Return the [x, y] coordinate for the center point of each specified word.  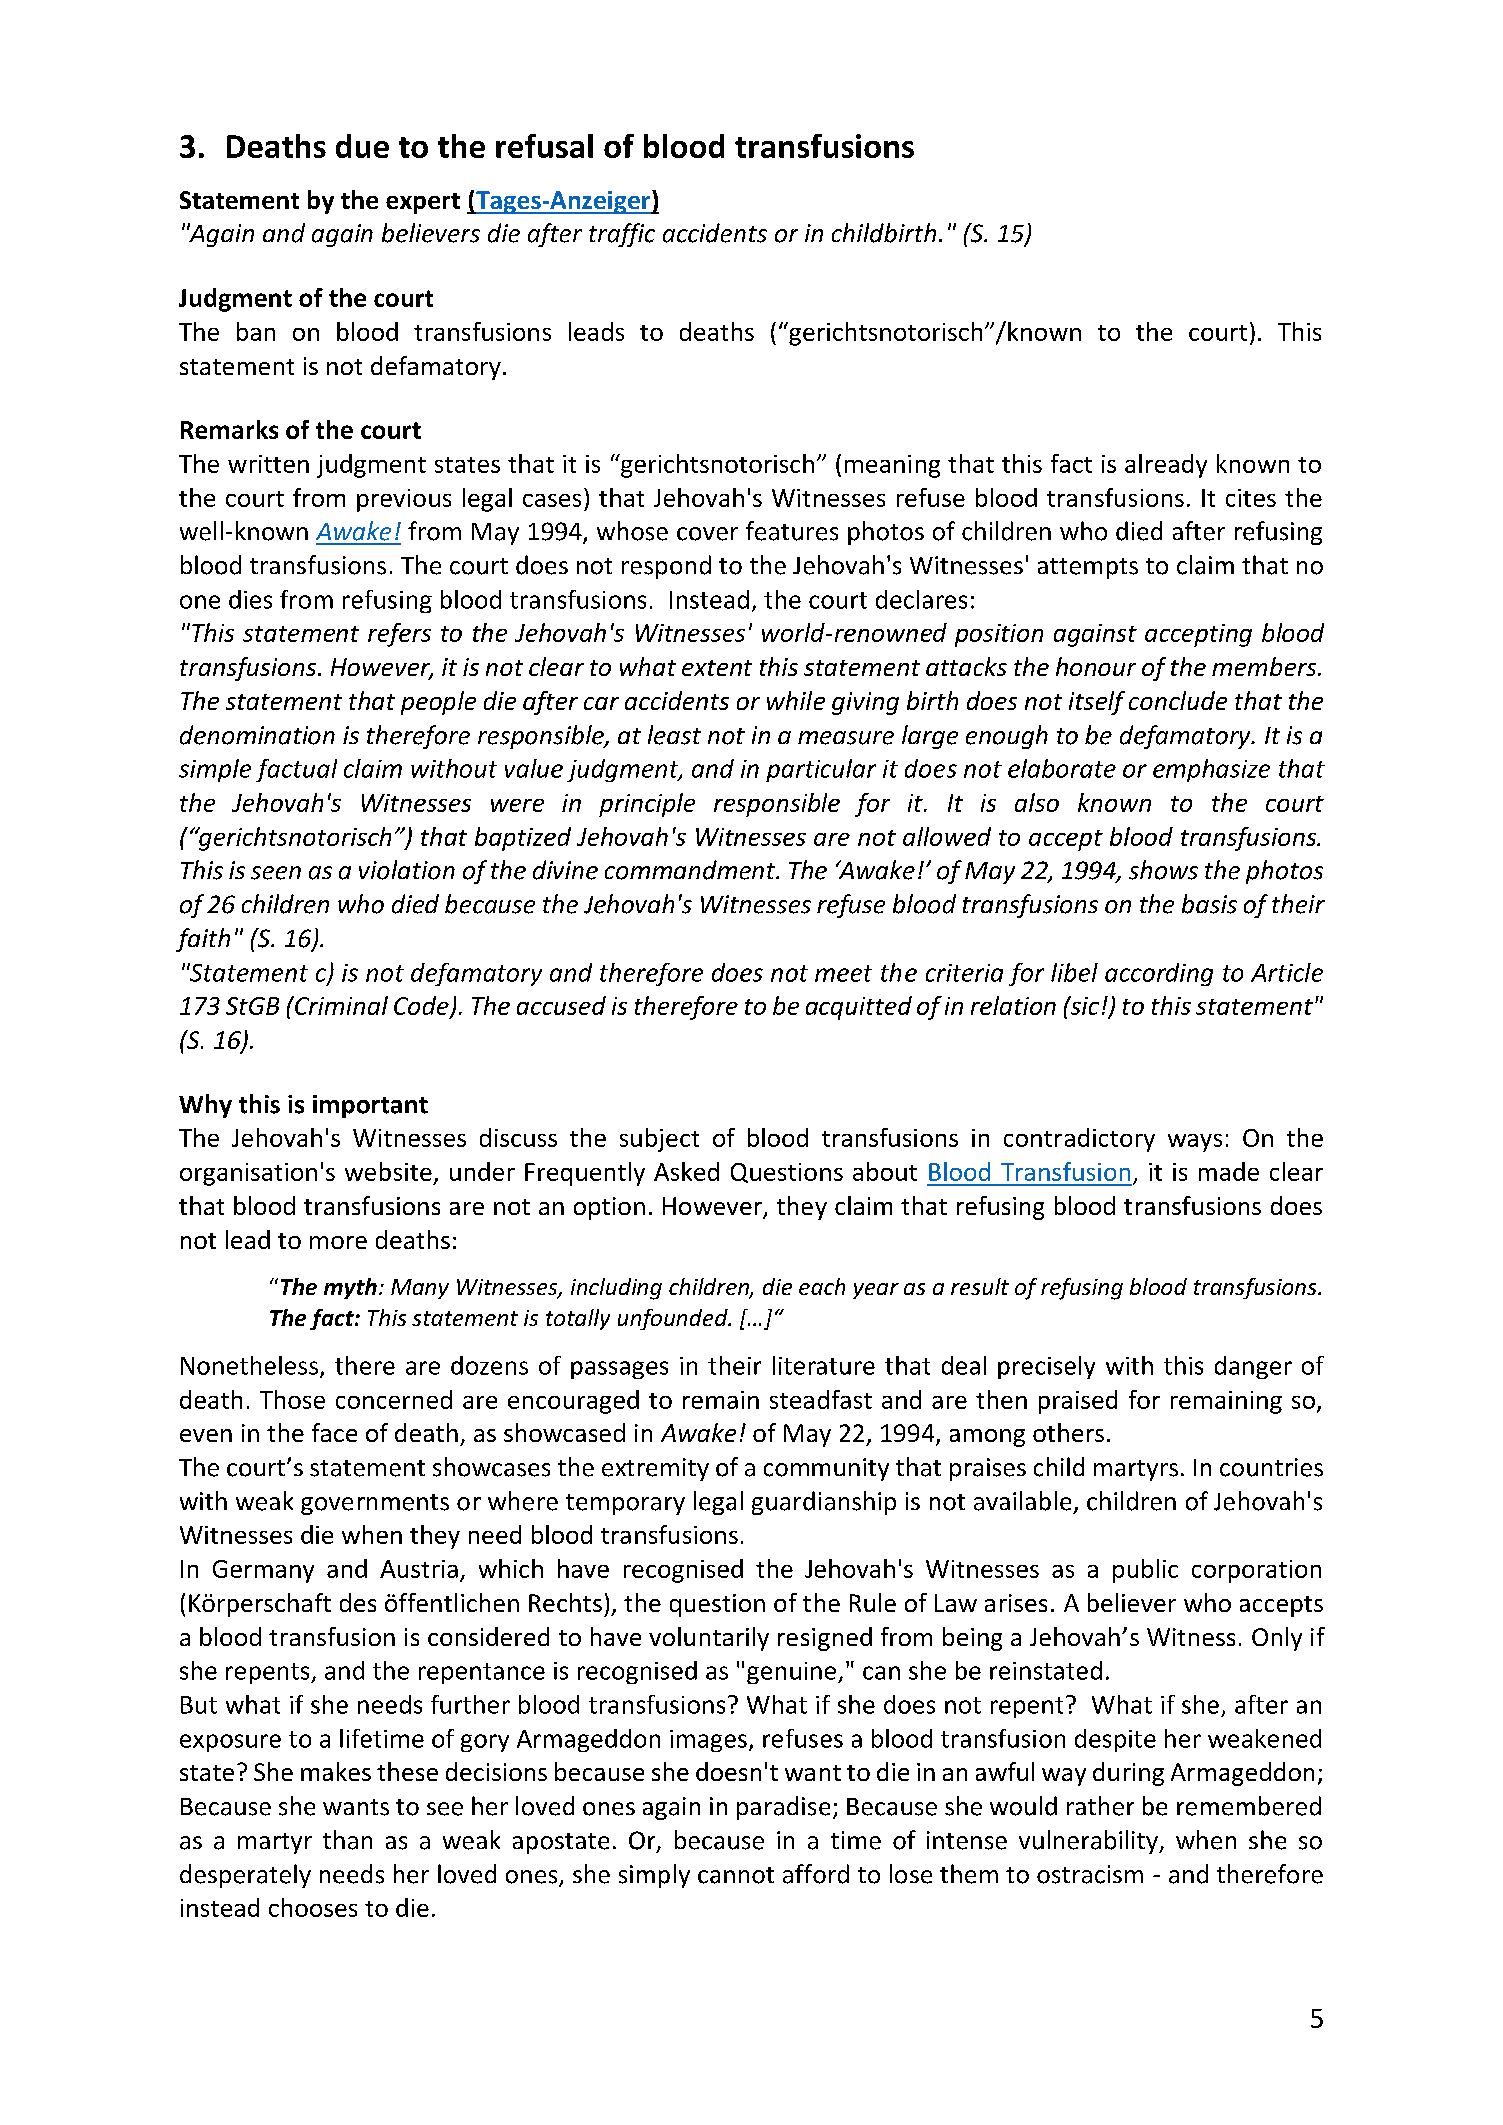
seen [276, 873]
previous [404, 500]
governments [375, 1504]
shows [1163, 870]
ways [1195, 1143]
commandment [691, 870]
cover [707, 534]
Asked [686, 1171]
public [1145, 1571]
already [1166, 466]
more [338, 1242]
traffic [622, 235]
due [362, 146]
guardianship [824, 1503]
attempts [1088, 568]
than [347, 1840]
